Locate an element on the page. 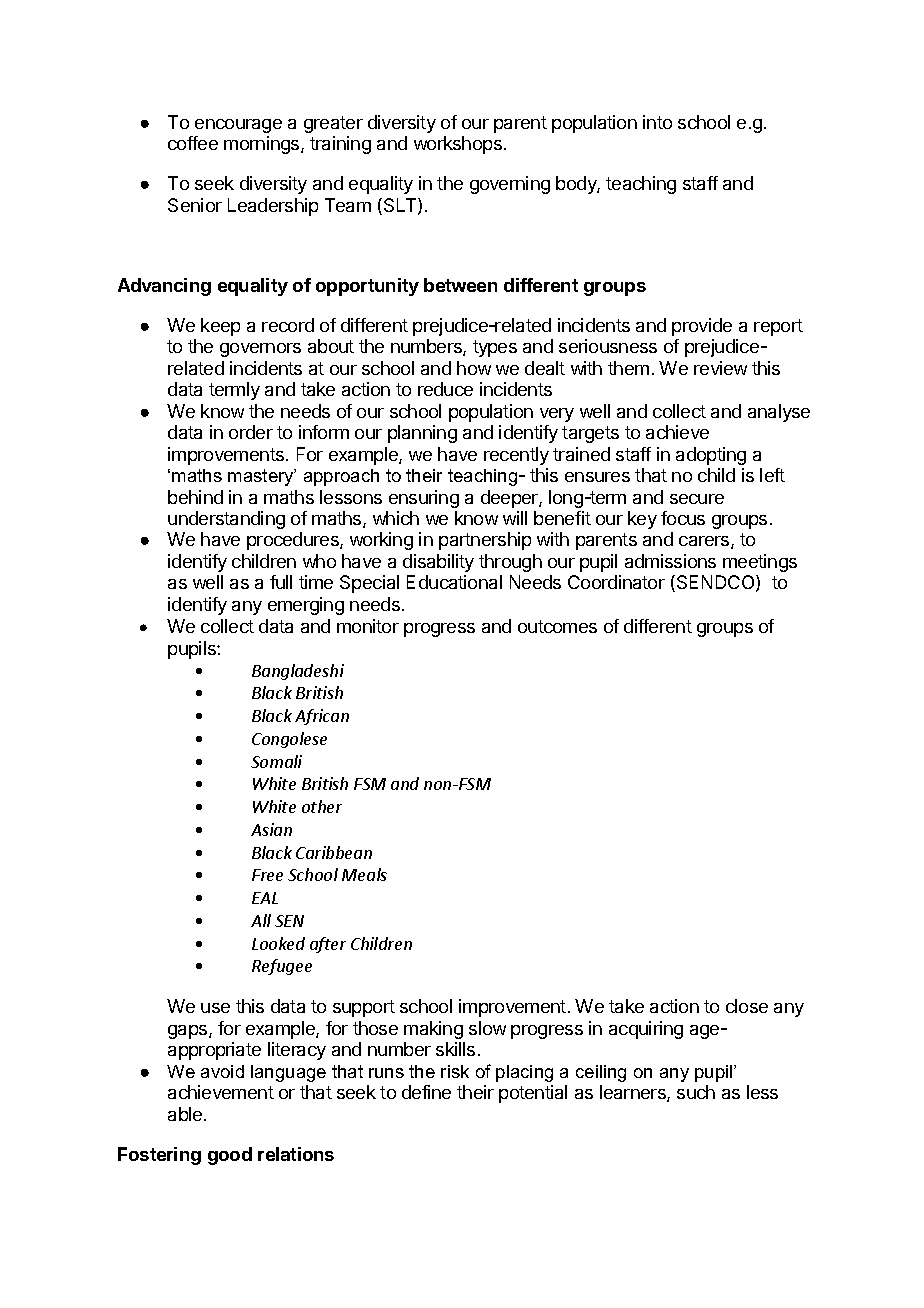 This image has height=1308, width=924. workshops is located at coordinates (458, 145).
